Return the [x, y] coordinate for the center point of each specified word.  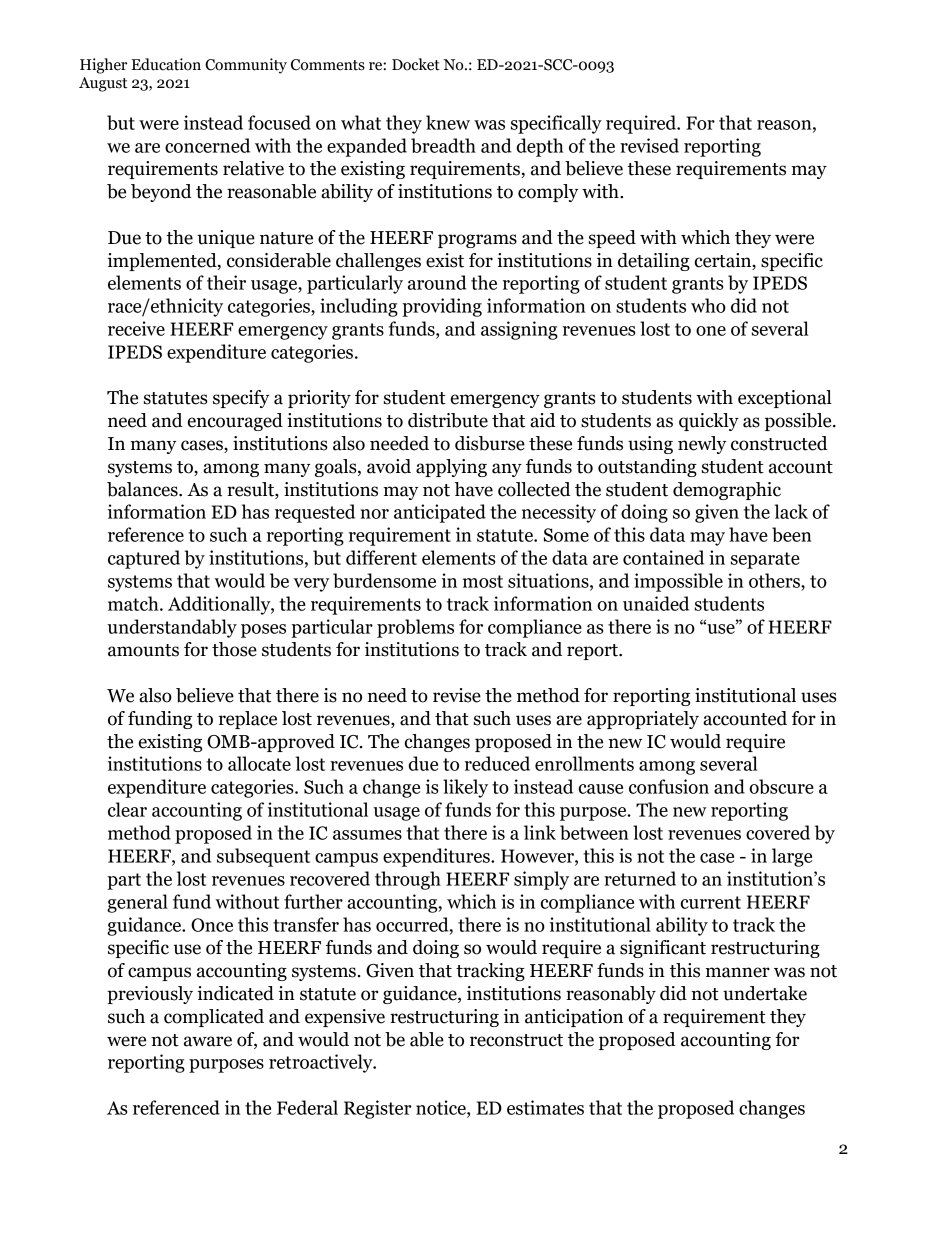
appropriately [643, 720]
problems [415, 628]
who [708, 305]
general [137, 903]
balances [143, 489]
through [408, 880]
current [711, 902]
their [226, 282]
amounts [143, 650]
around [437, 282]
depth [540, 147]
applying [451, 468]
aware [208, 1041]
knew [448, 122]
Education [166, 64]
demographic [727, 491]
